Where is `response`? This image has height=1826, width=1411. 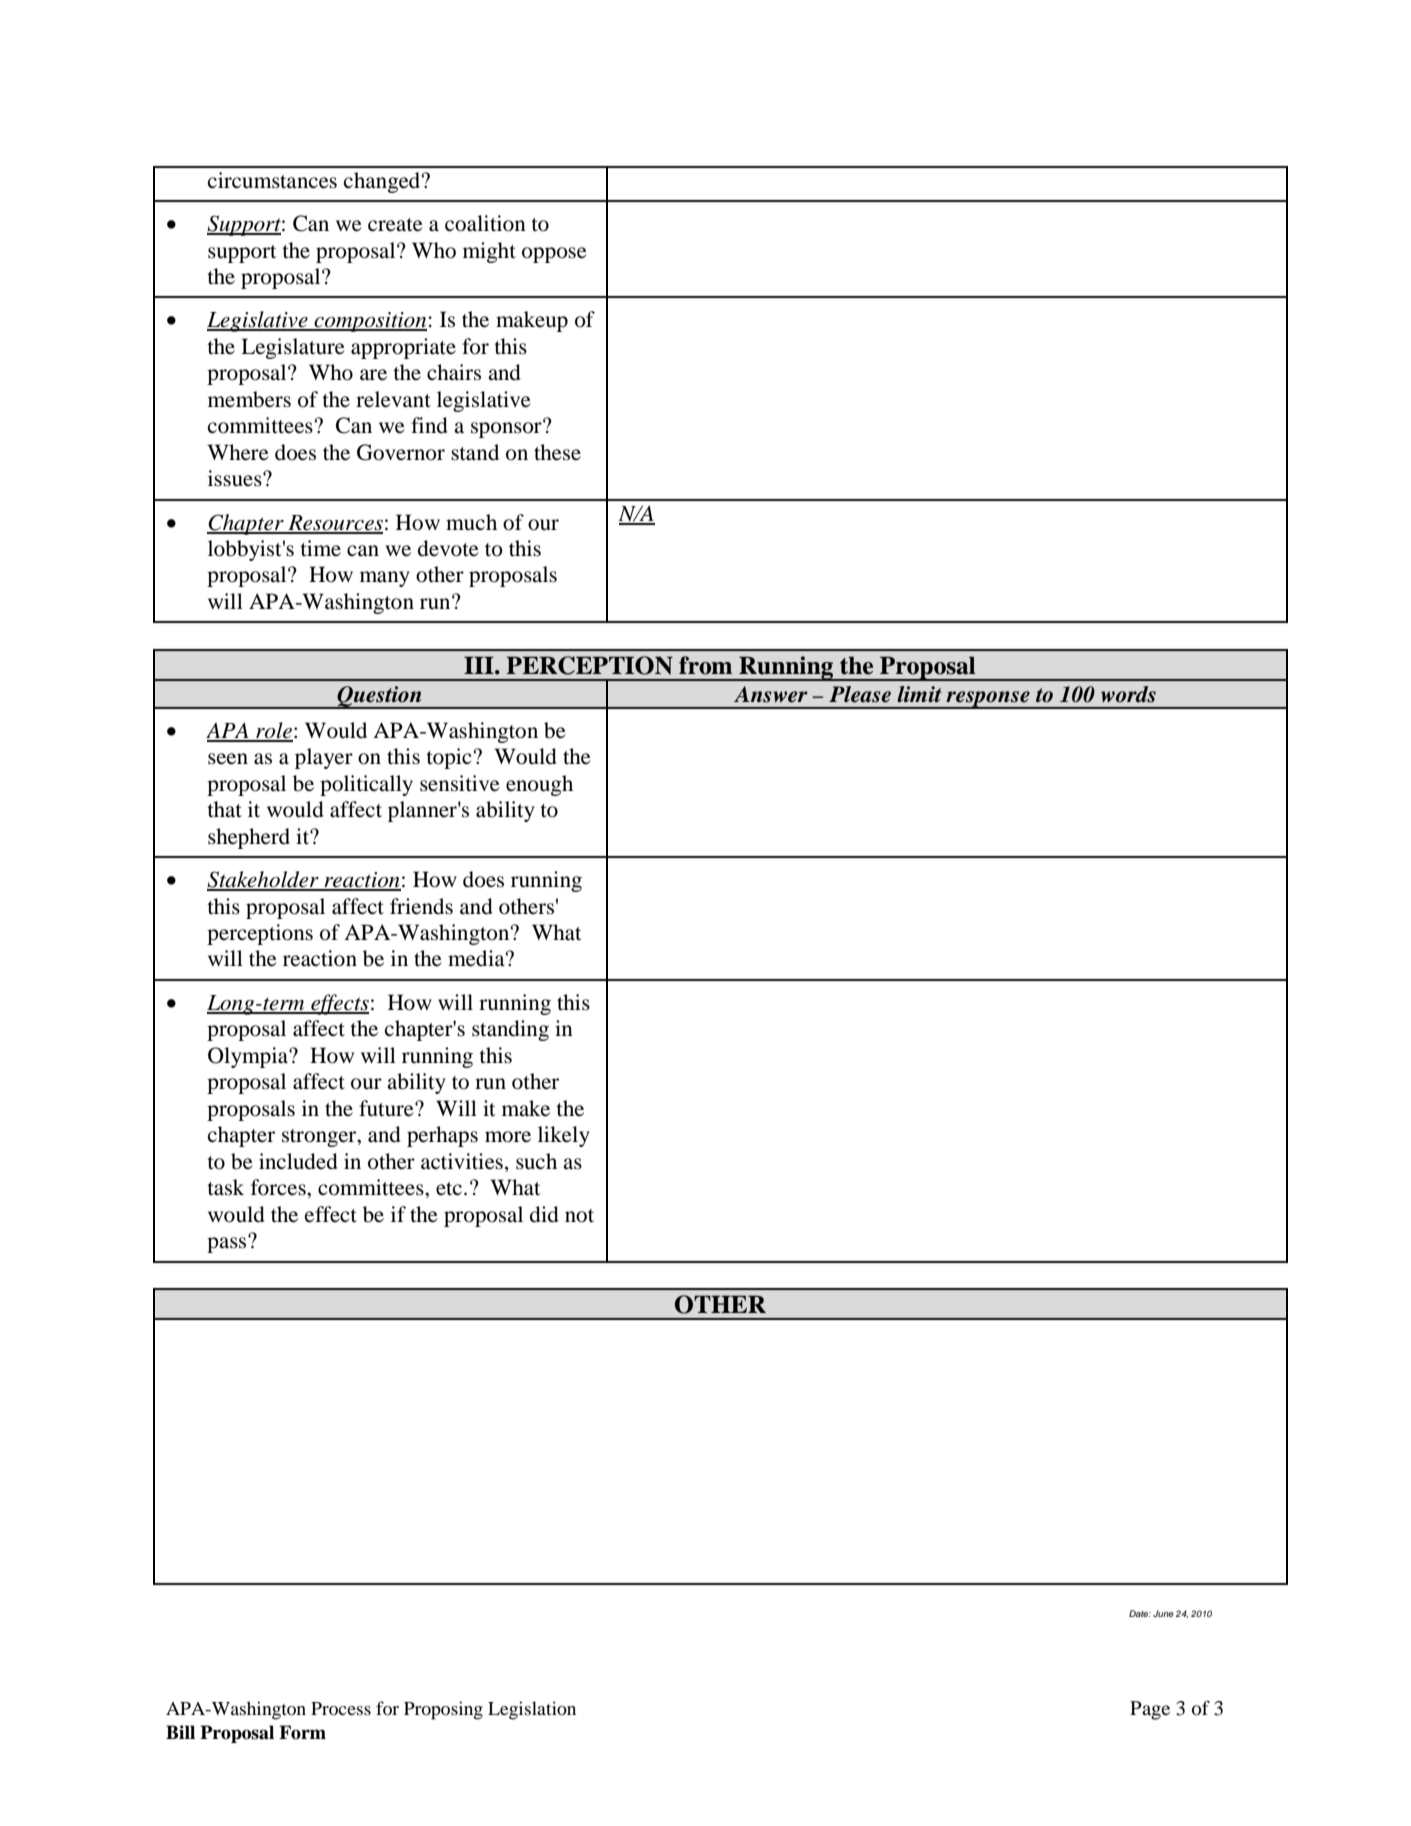 response is located at coordinates (988, 700).
